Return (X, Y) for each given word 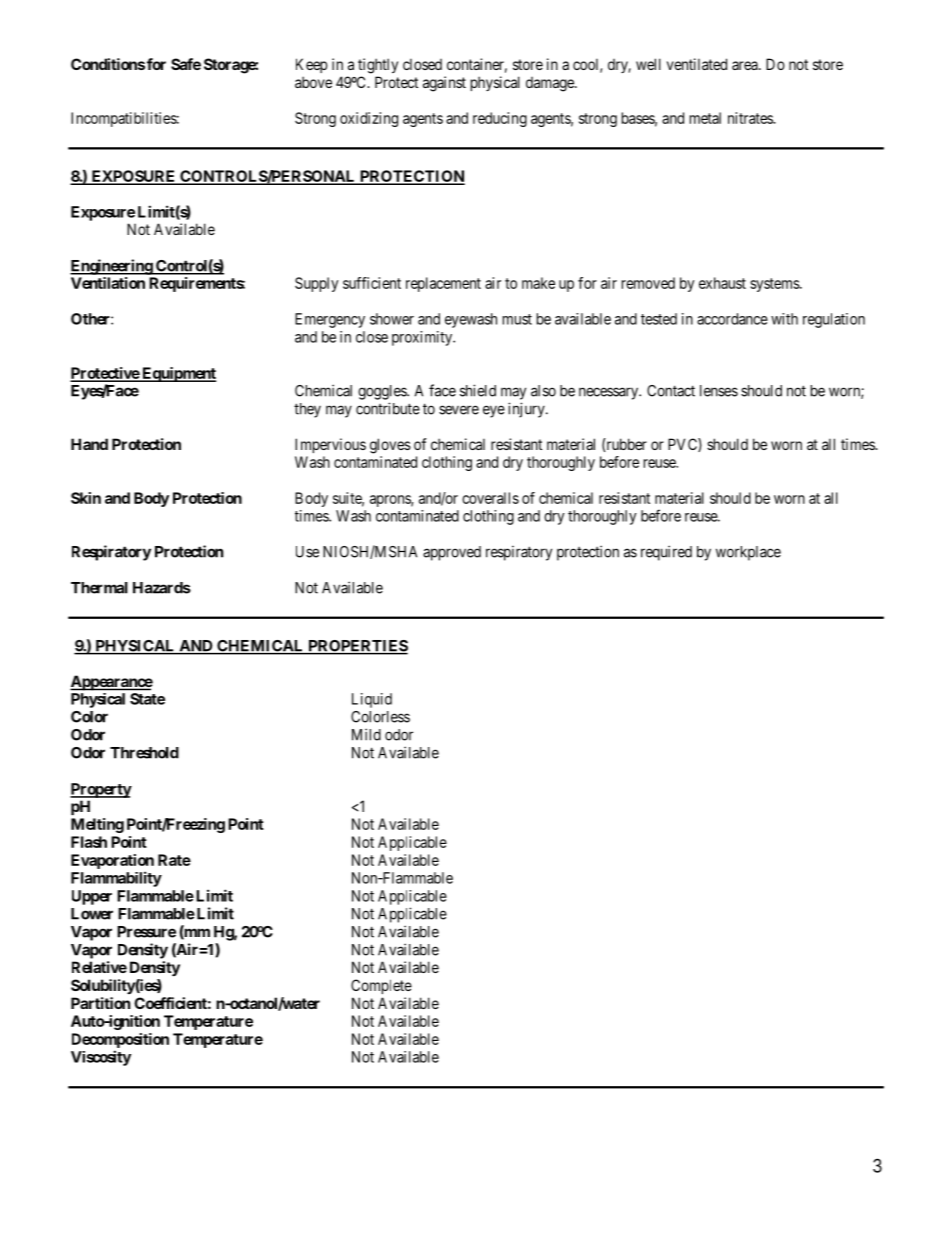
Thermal (99, 588)
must (517, 319)
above (313, 82)
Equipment (178, 374)
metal (705, 118)
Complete (381, 986)
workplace (748, 553)
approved (452, 553)
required (666, 553)
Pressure (146, 932)
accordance (732, 319)
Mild (366, 734)
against (444, 84)
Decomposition (120, 1040)
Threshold (144, 753)
